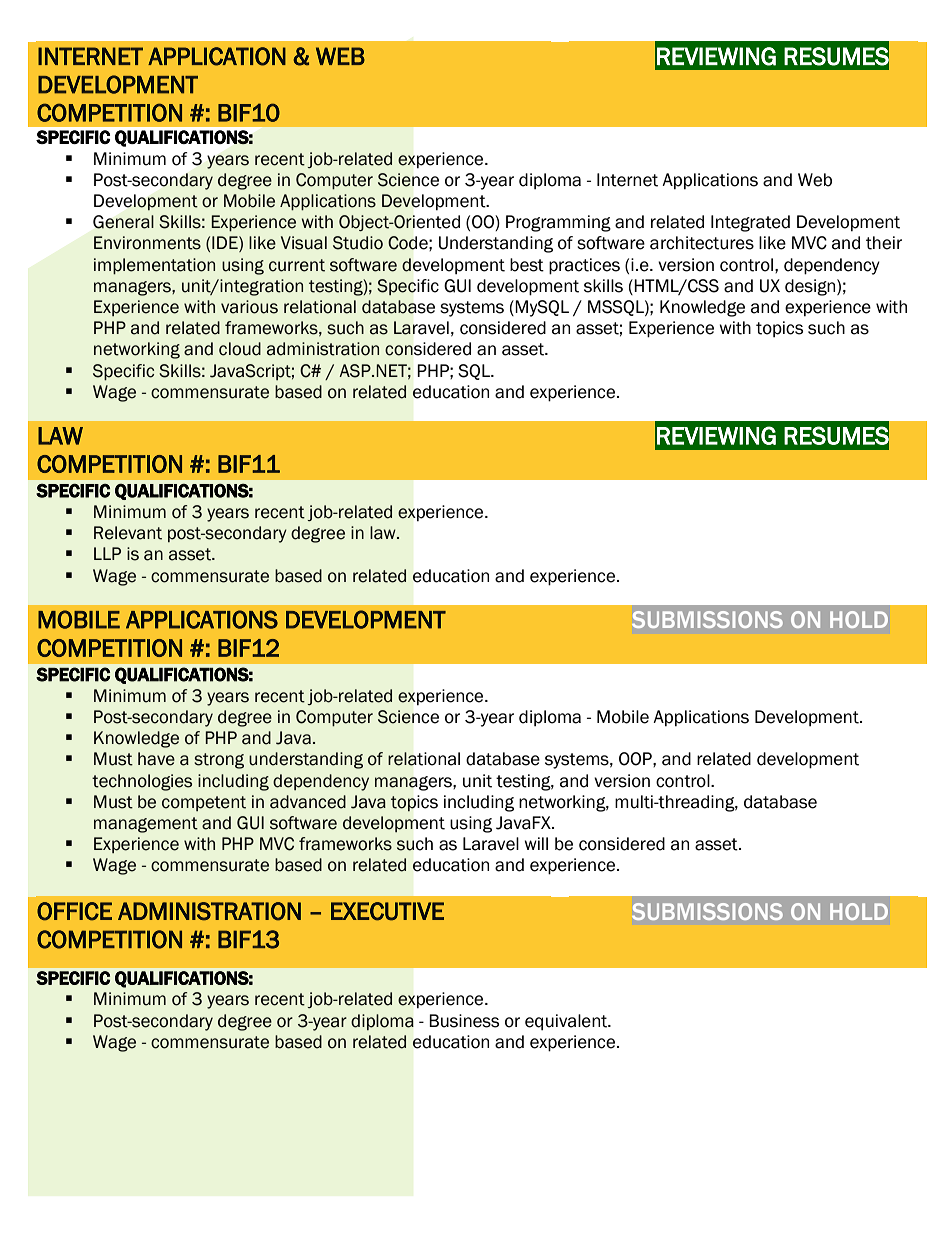 The height and width of the screenshot is (1233, 952). What do you see at coordinates (74, 911) in the screenshot?
I see `OFFICE` at bounding box center [74, 911].
